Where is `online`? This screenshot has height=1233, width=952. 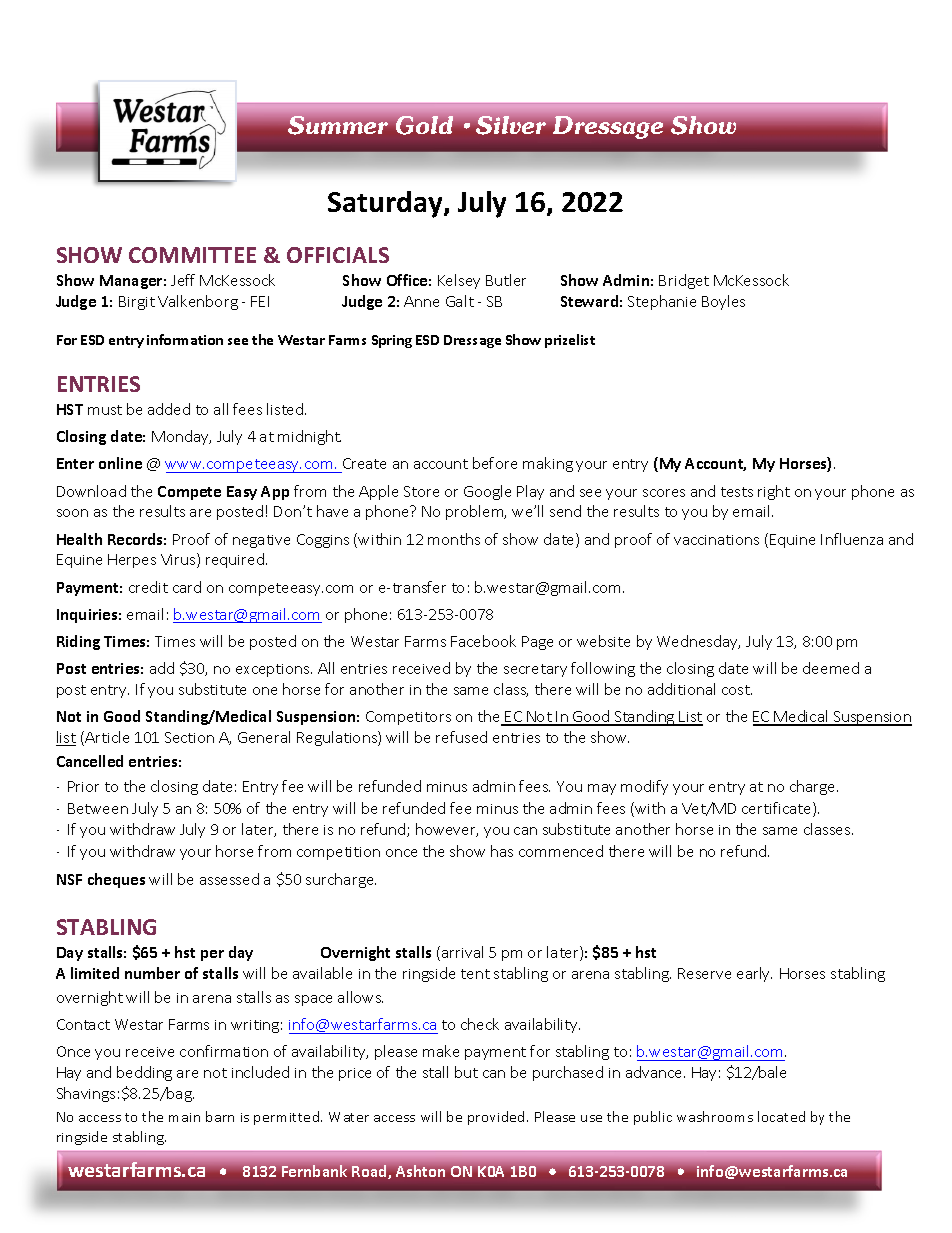
online is located at coordinates (120, 463).
